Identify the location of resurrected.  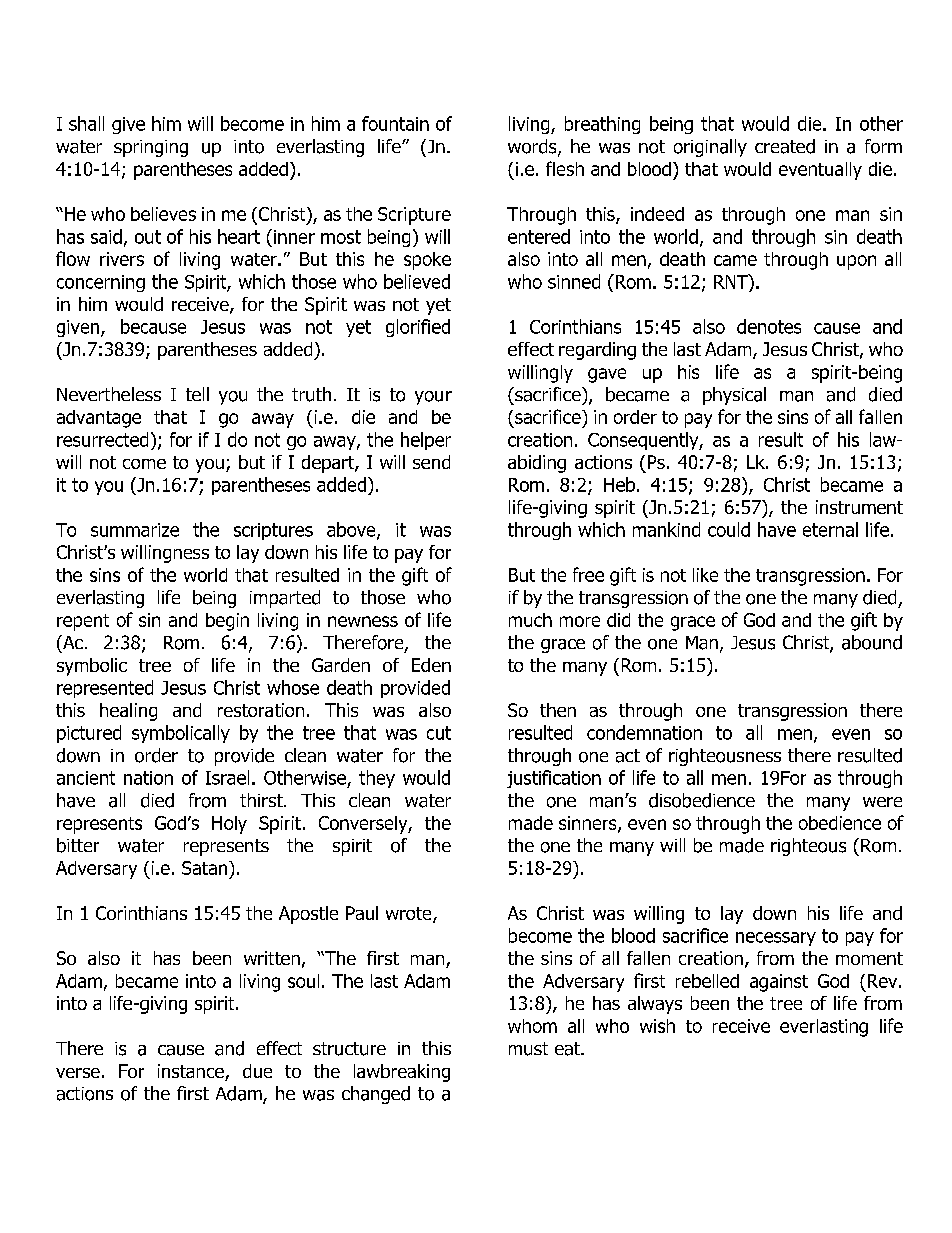
(102, 439).
